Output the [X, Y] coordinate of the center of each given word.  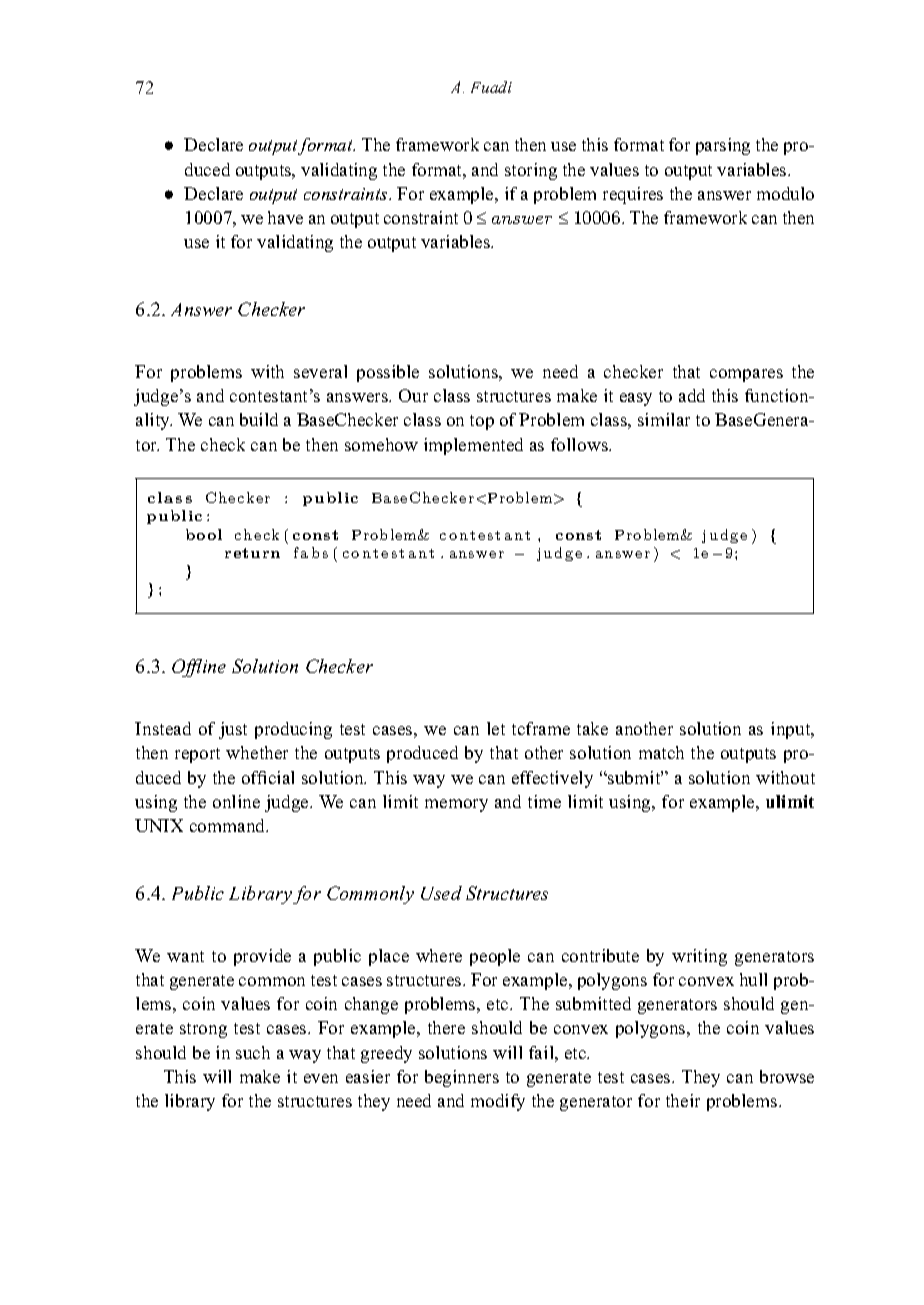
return [252, 553]
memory [456, 805]
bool [204, 534]
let [496, 728]
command [229, 825]
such [253, 1052]
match [661, 752]
